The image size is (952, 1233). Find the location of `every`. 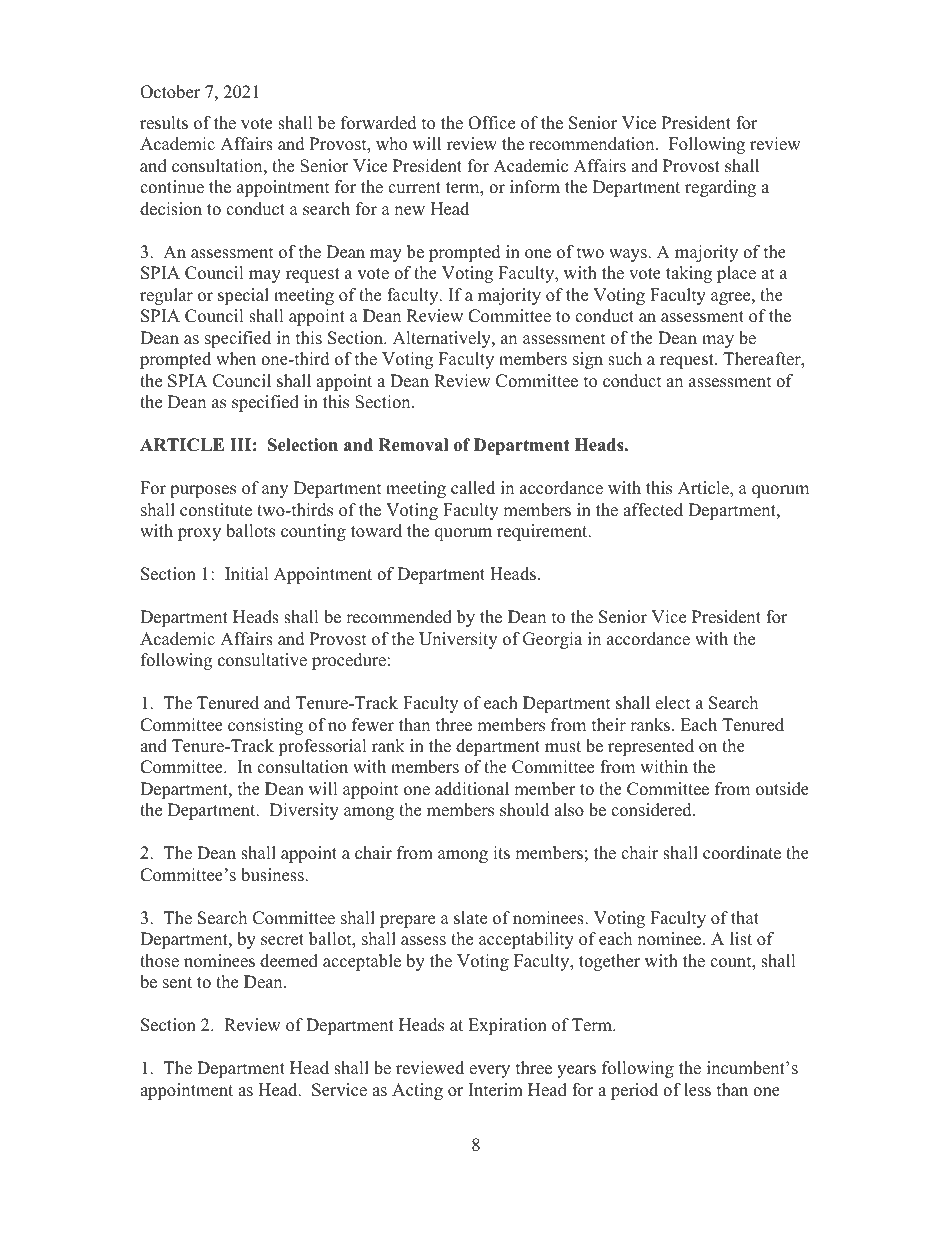

every is located at coordinates (489, 1071).
